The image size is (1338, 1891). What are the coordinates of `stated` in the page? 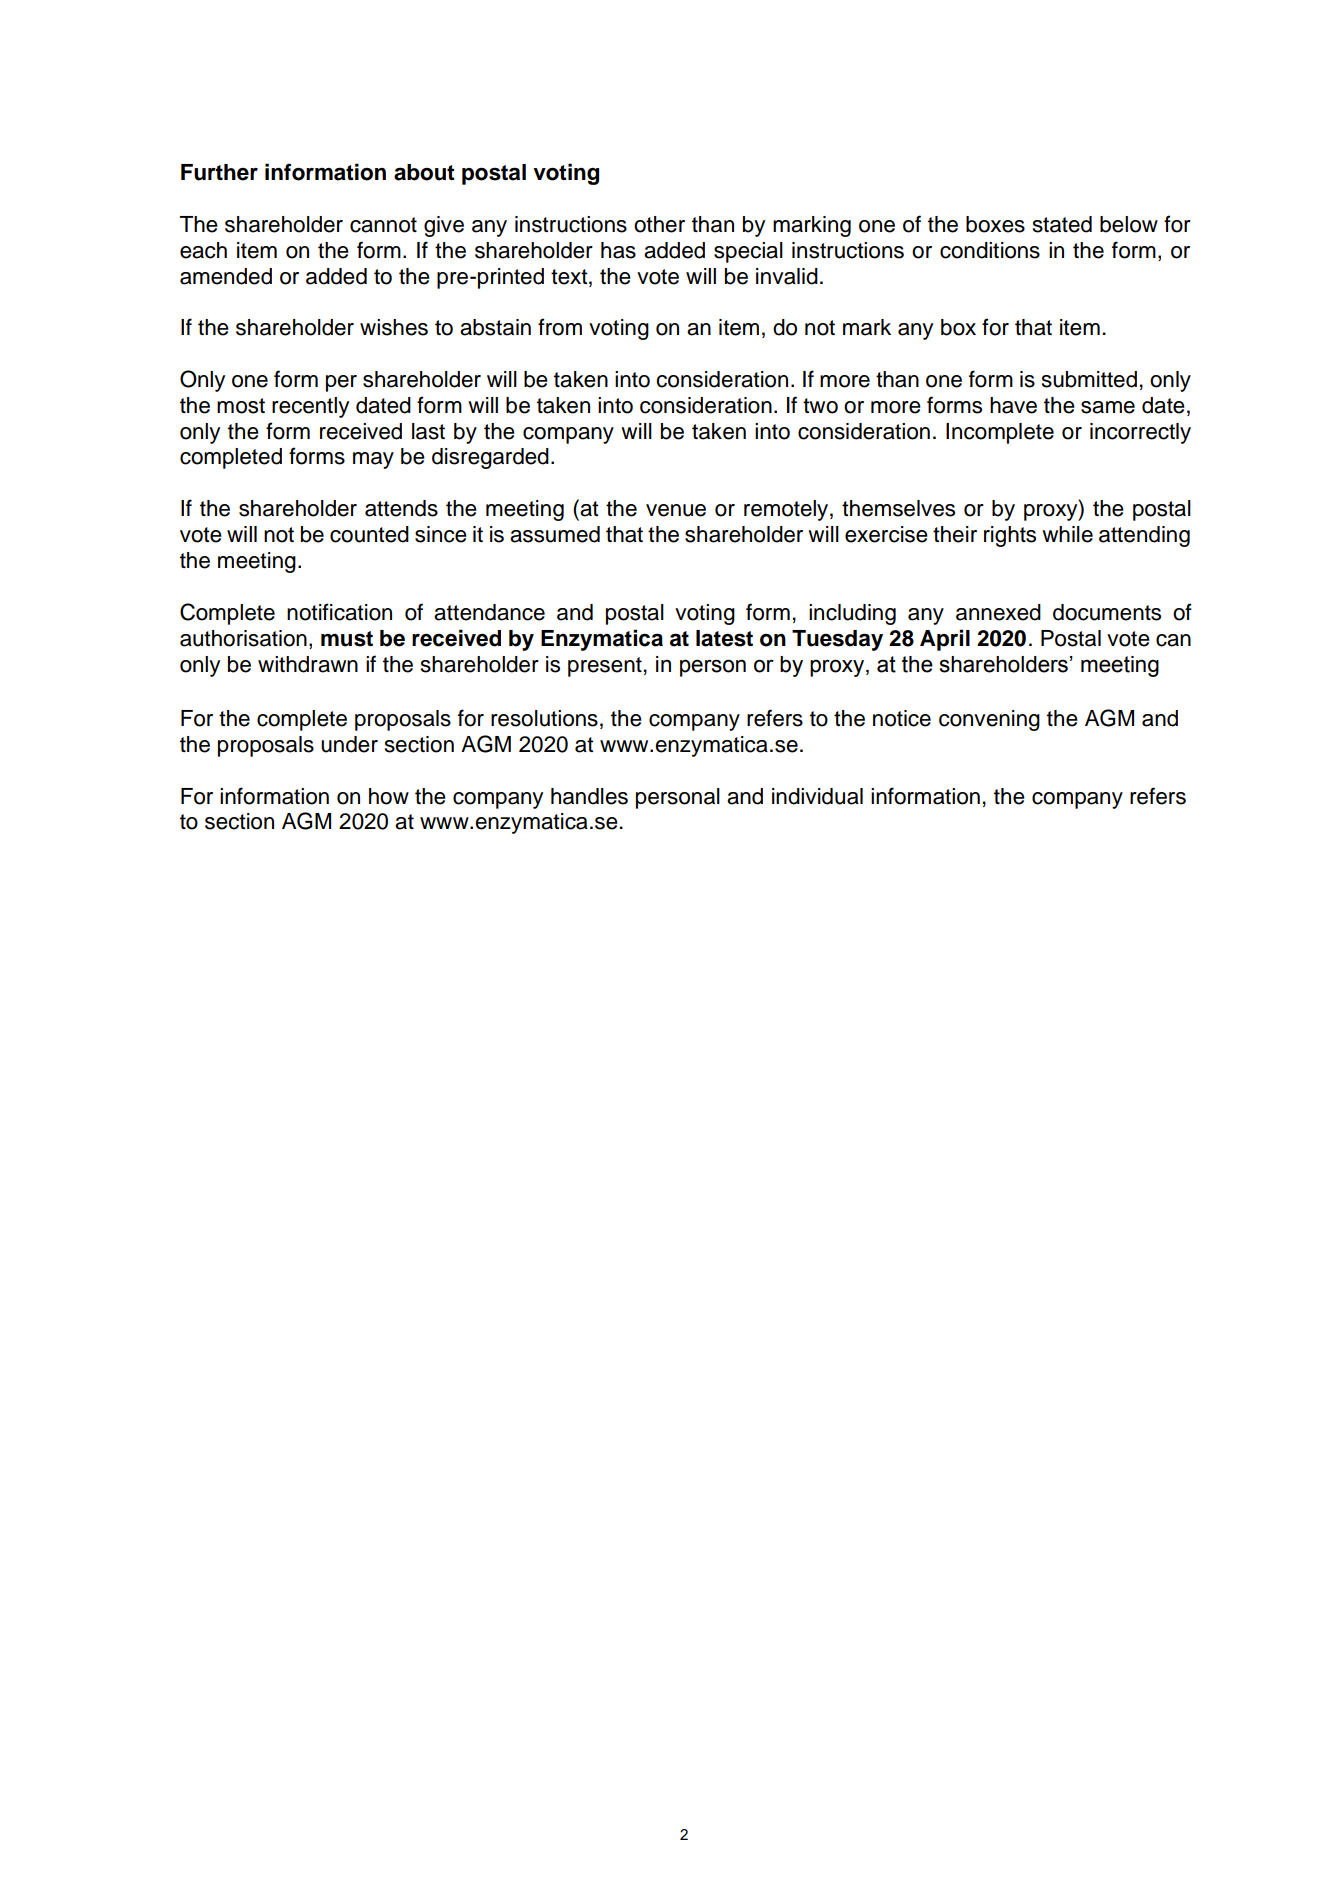 It's located at (1062, 224).
